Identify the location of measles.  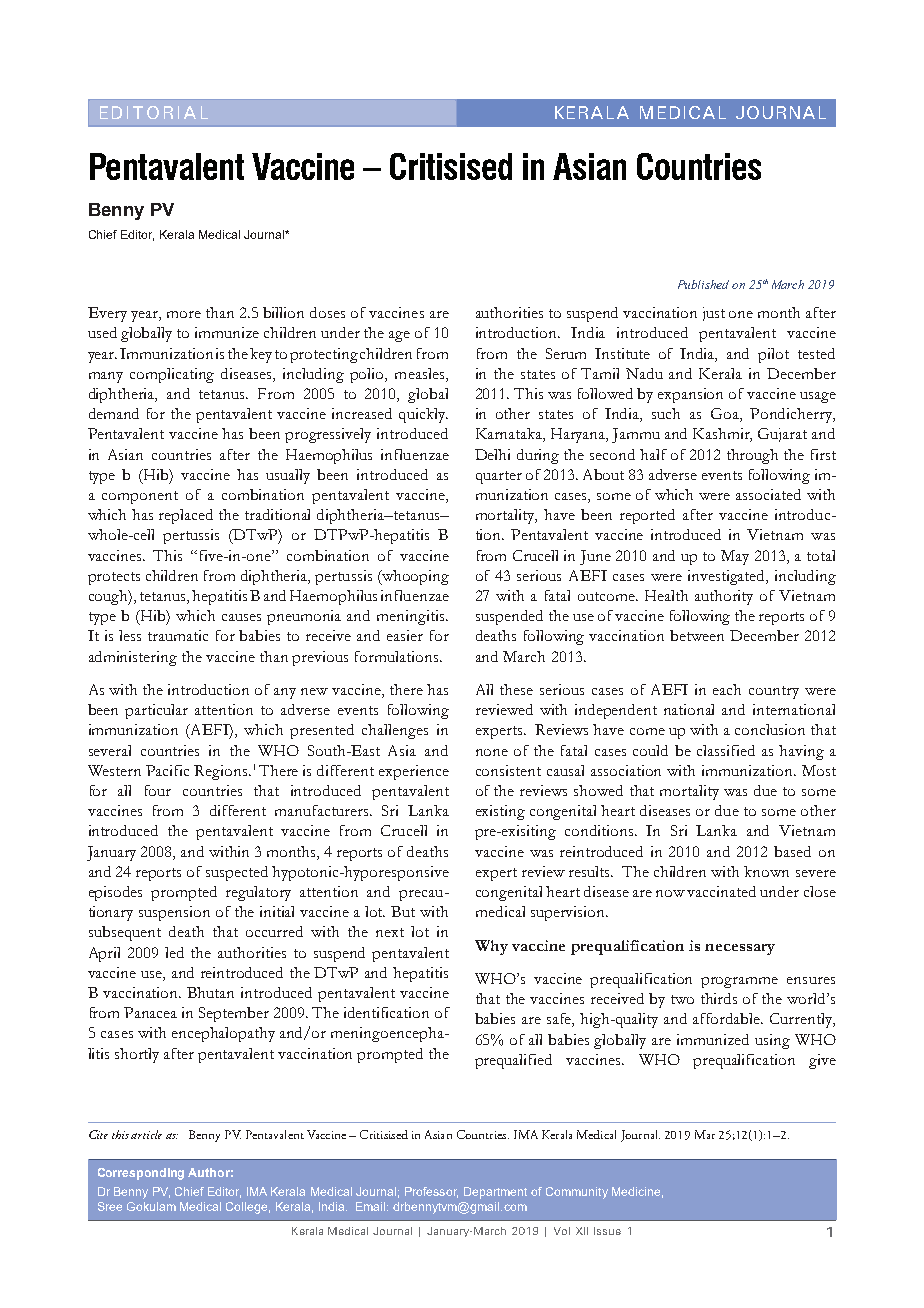
(421, 375).
